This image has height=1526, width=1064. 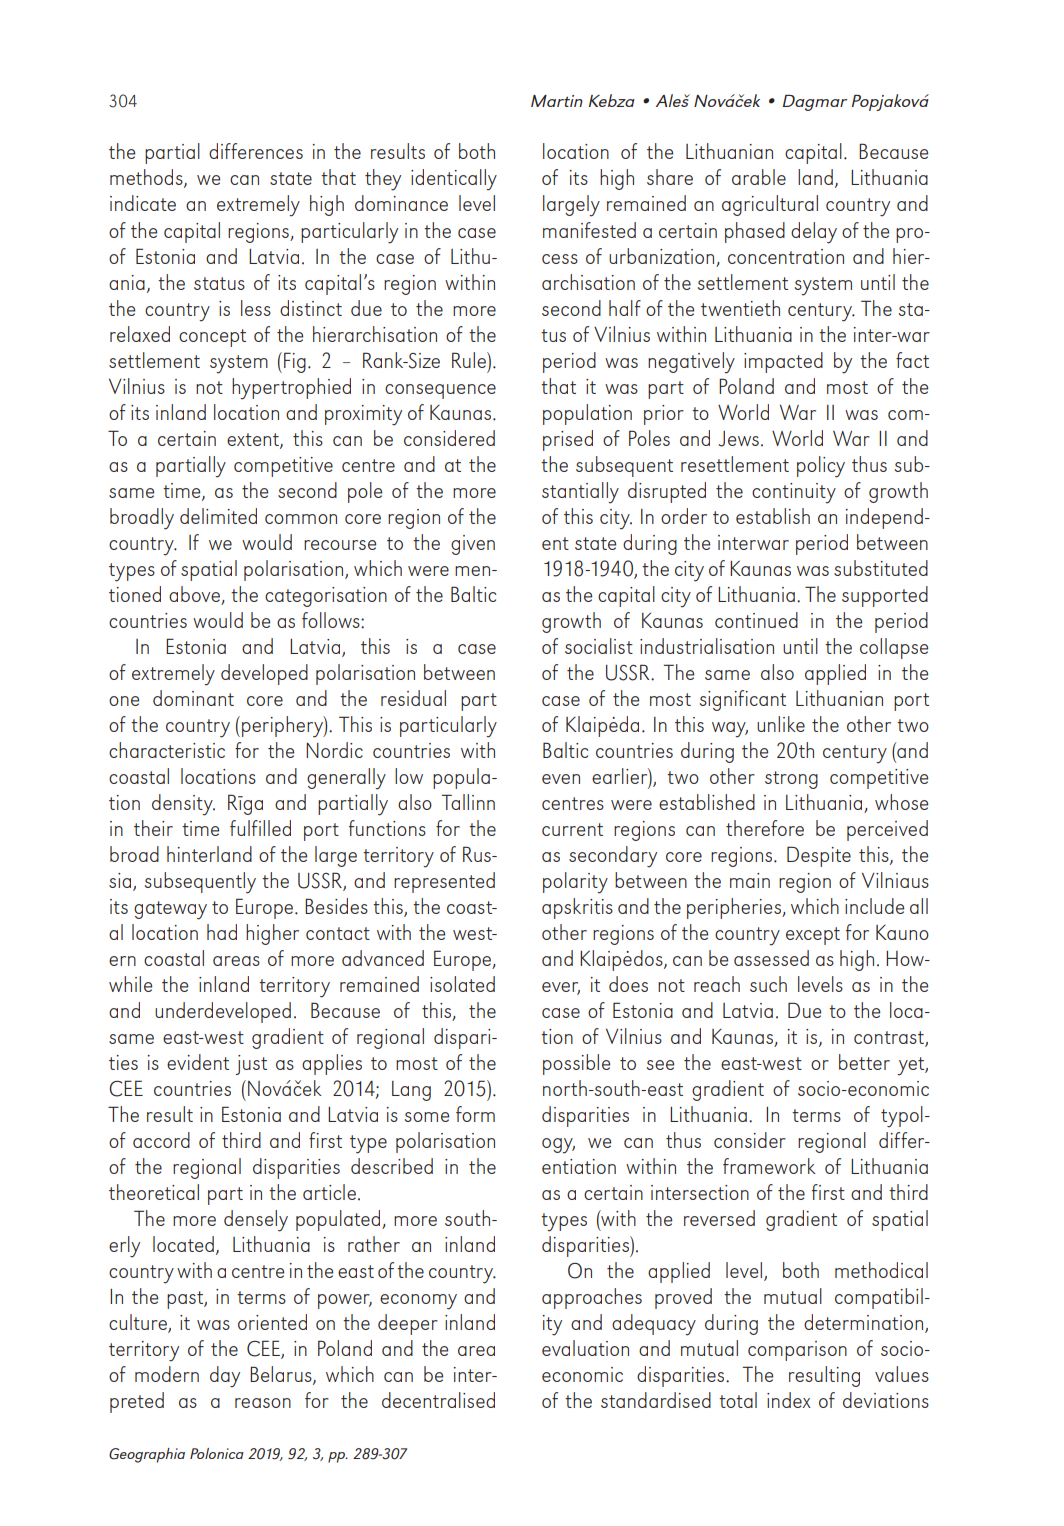 I want to click on polarity, so click(x=575, y=883).
